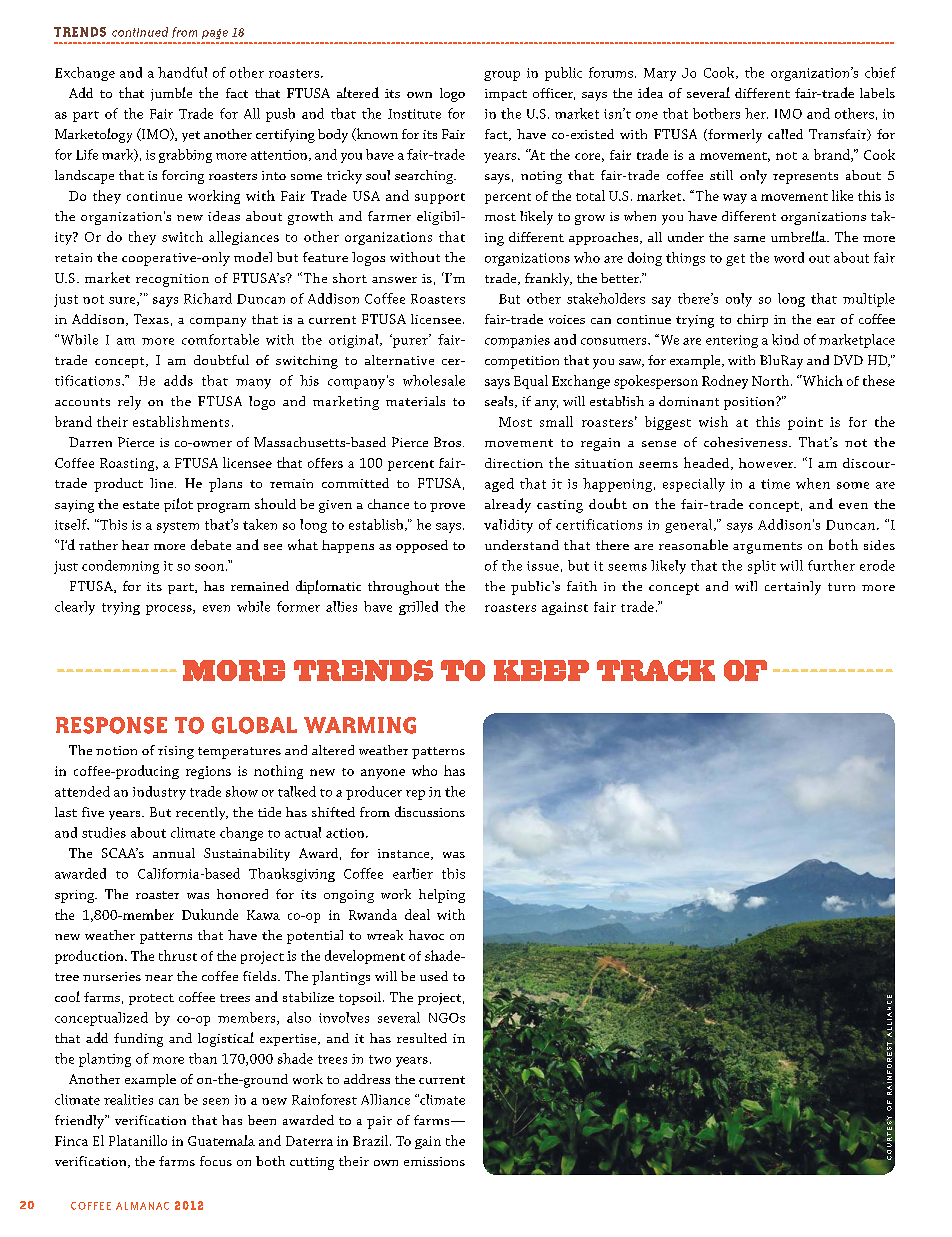 This page has height=1237, width=952. Describe the element at coordinates (142, 1206) in the page. I see `ALMANAC` at that location.
